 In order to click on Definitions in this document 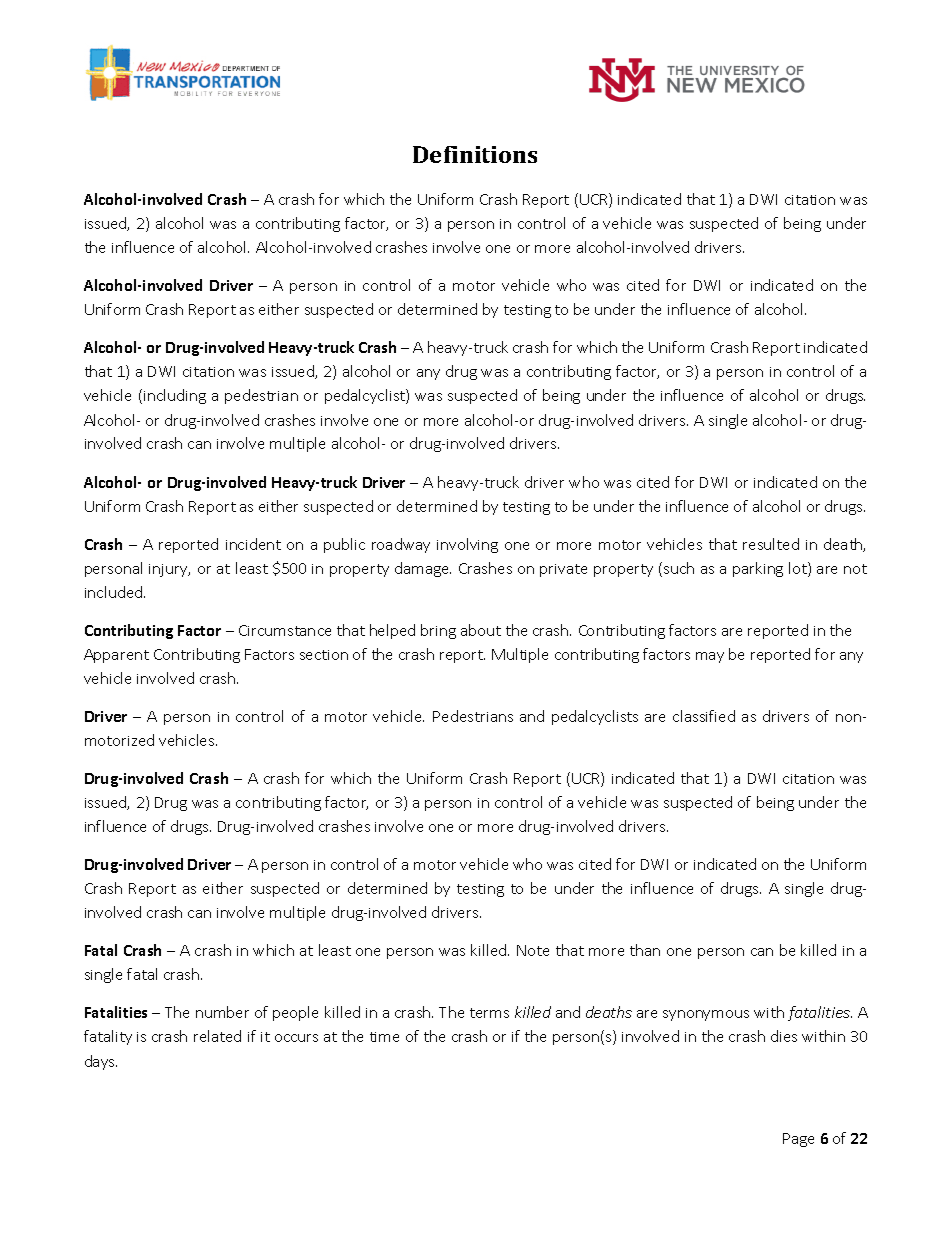, I will do `click(475, 154)`.
